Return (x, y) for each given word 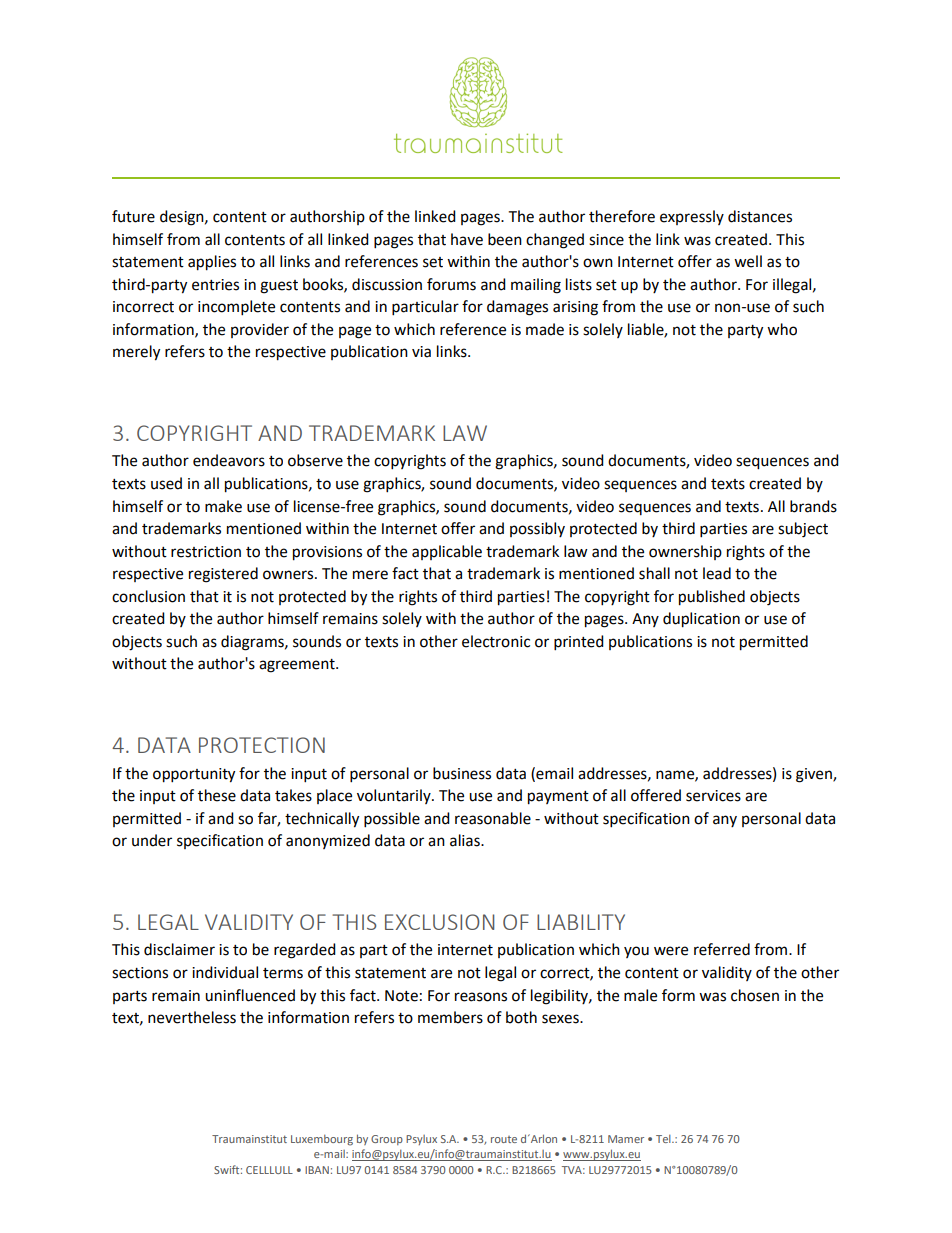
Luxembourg (322, 1140)
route (504, 1139)
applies (212, 263)
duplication (701, 620)
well (748, 261)
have (467, 239)
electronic (496, 641)
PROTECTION (262, 745)
